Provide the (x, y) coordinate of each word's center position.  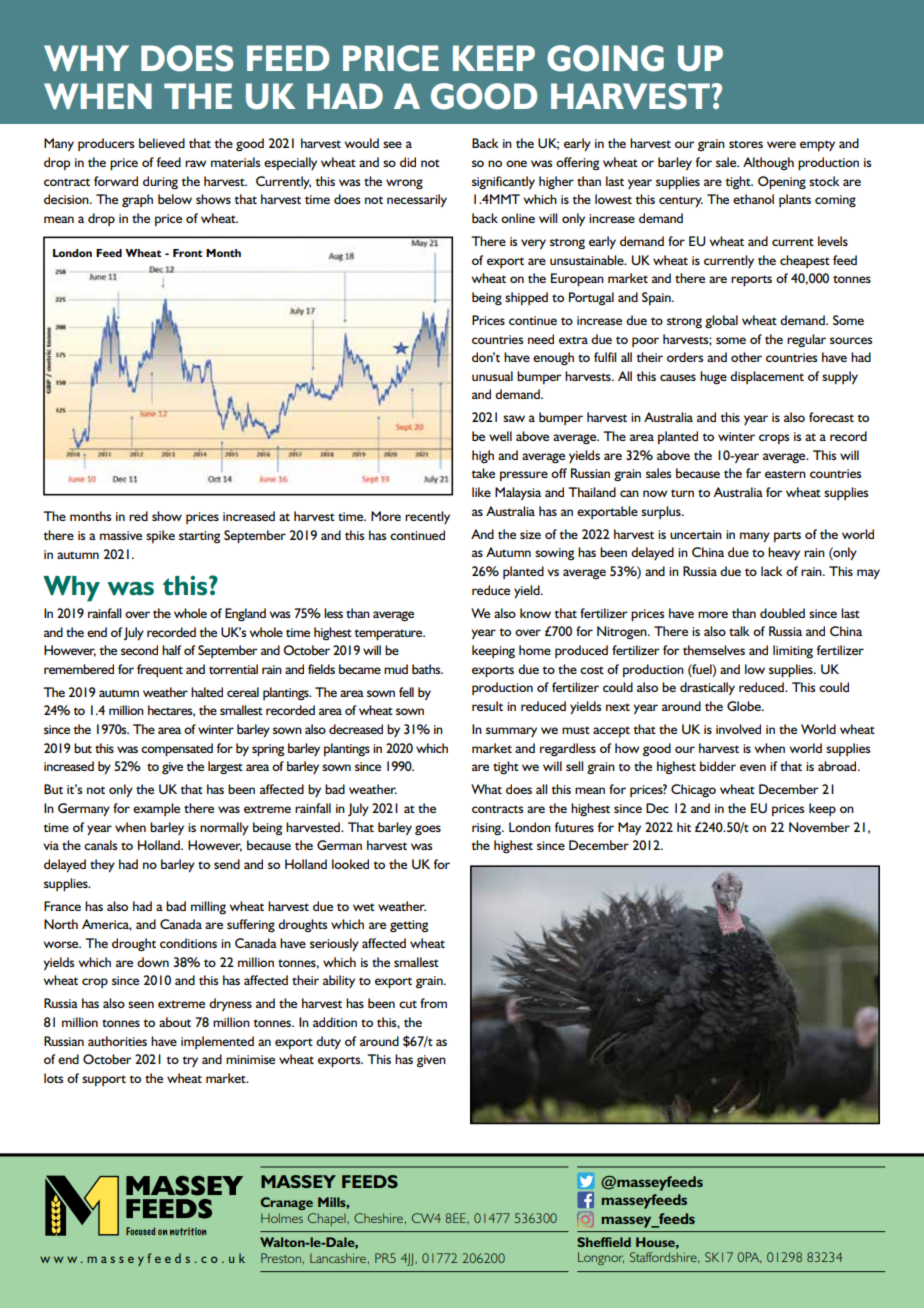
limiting (793, 651)
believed (162, 143)
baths (427, 669)
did (408, 162)
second (139, 650)
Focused (140, 1231)
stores (746, 144)
